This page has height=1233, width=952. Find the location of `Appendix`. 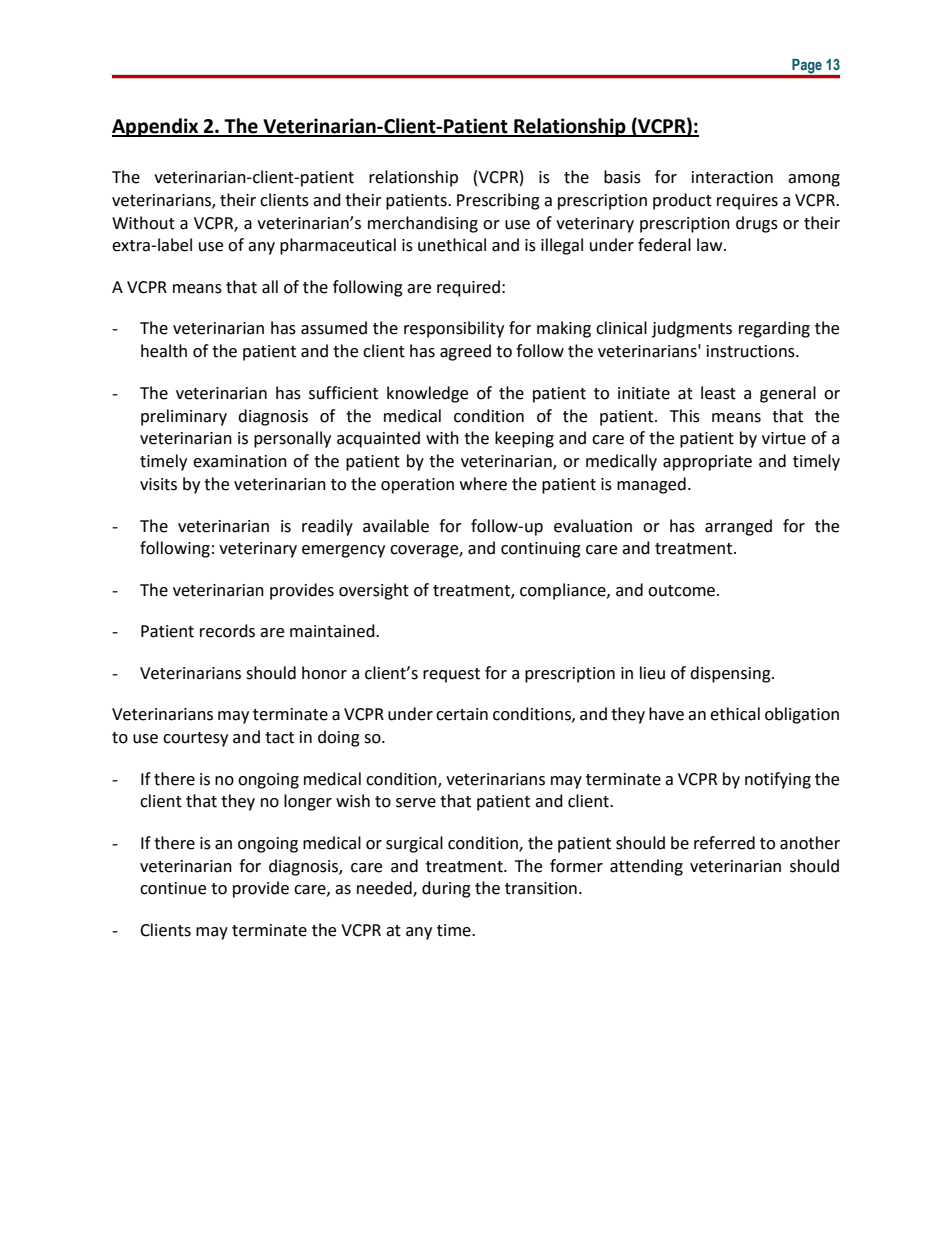

Appendix is located at coordinates (156, 127).
